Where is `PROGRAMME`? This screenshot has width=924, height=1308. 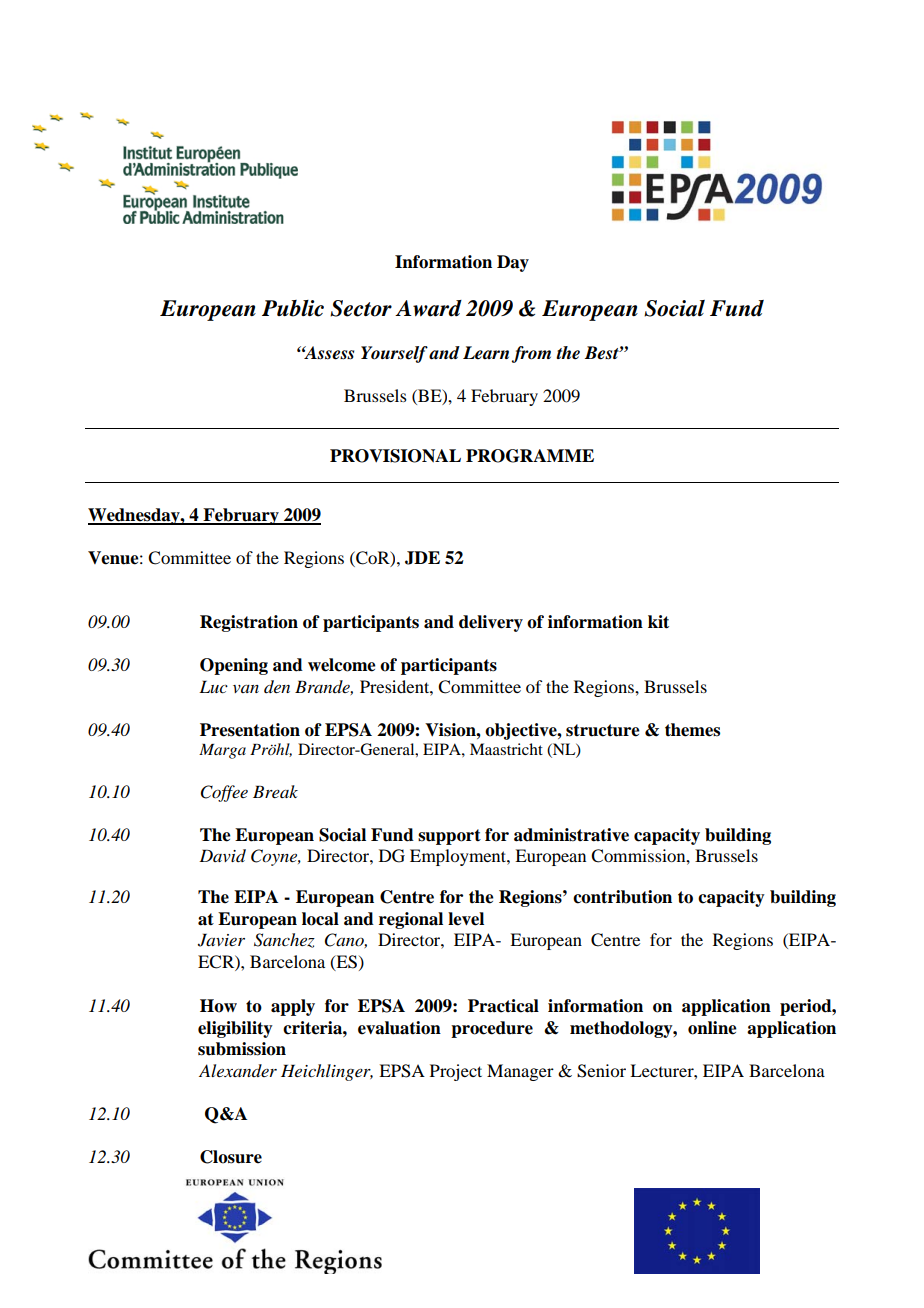 PROGRAMME is located at coordinates (530, 456).
